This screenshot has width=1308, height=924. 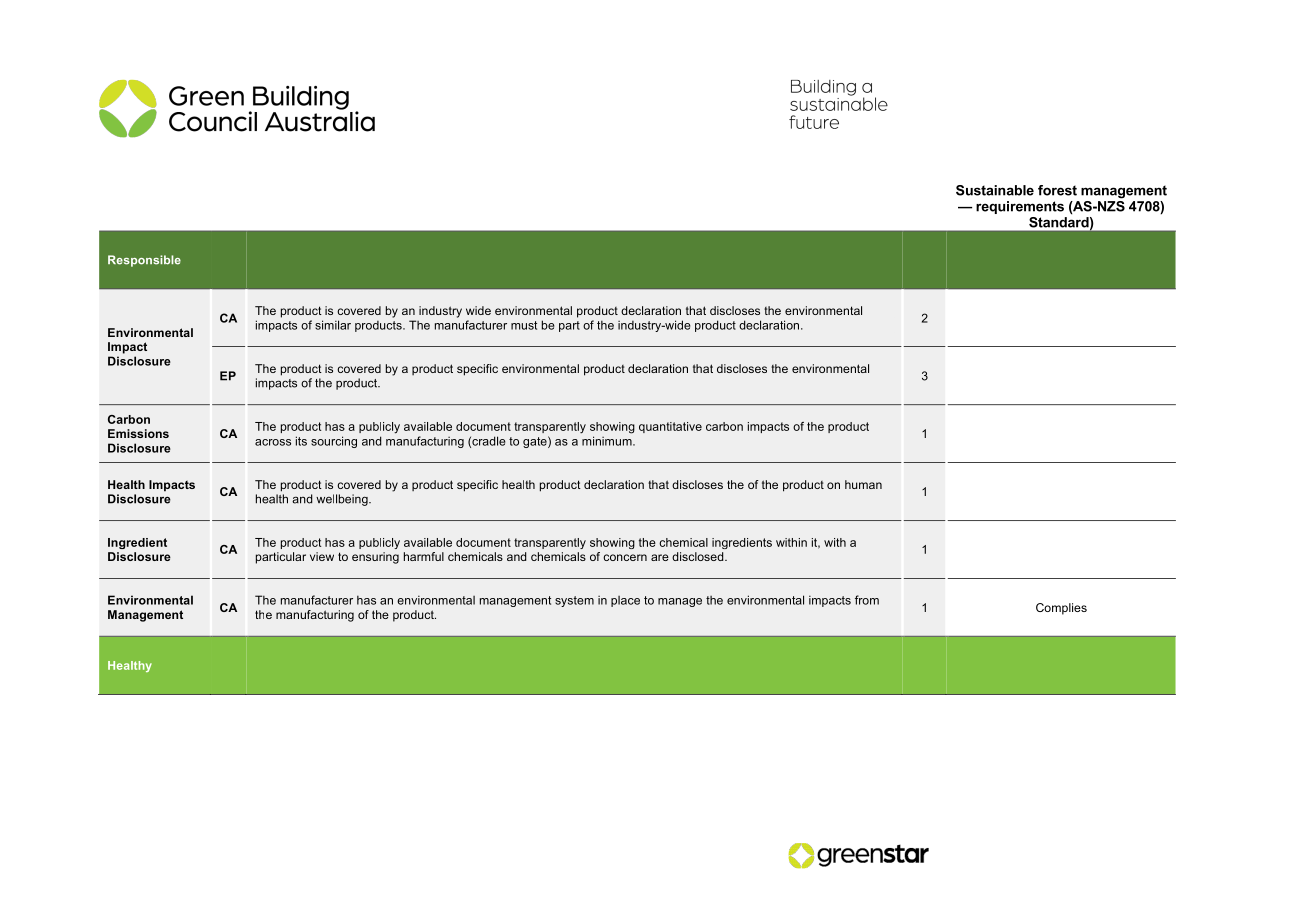 I want to click on minimum, so click(x=608, y=441).
